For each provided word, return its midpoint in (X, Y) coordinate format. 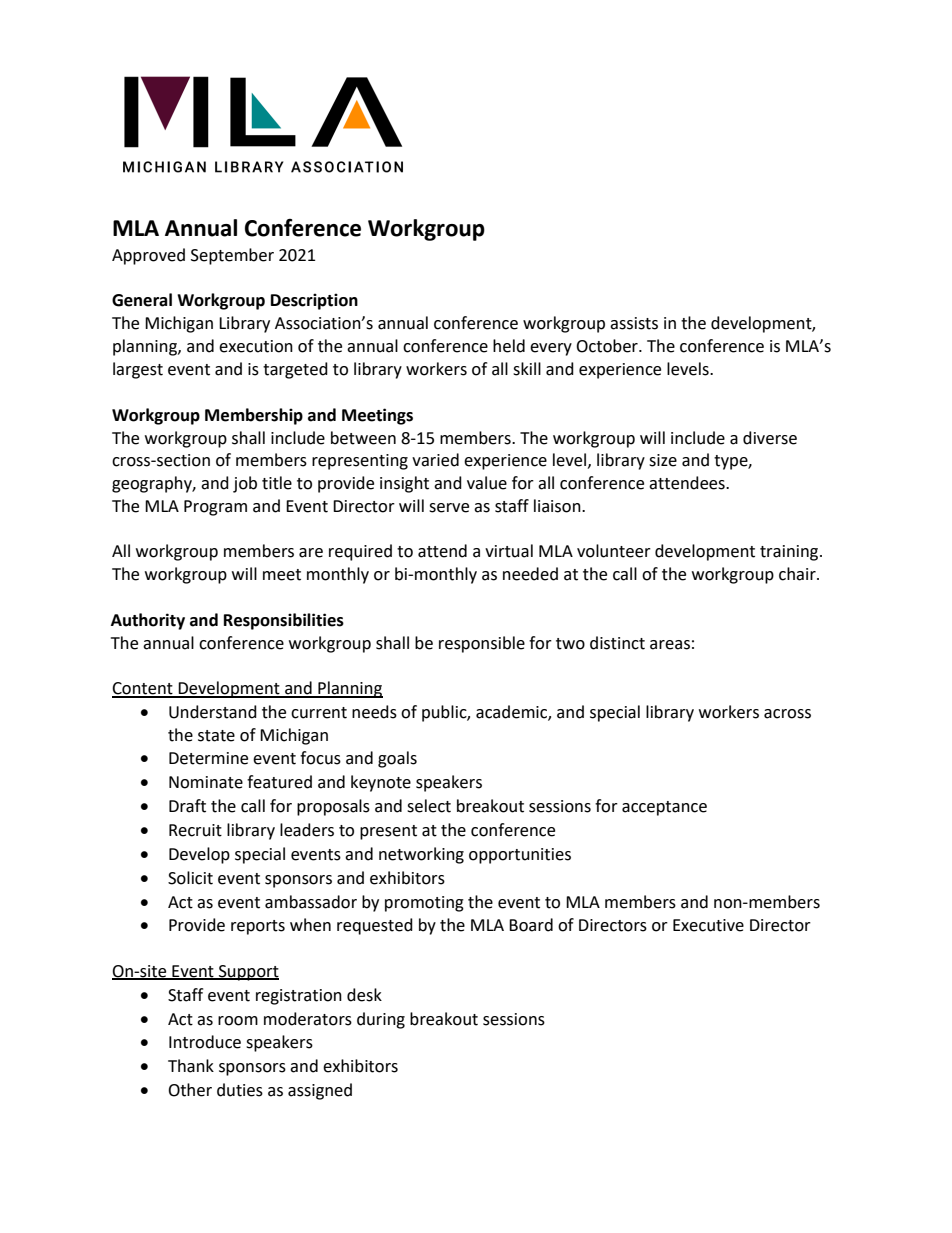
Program (215, 508)
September (232, 256)
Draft (187, 806)
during (381, 1020)
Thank (191, 1066)
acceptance (664, 808)
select (429, 806)
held (509, 346)
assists (634, 323)
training (790, 553)
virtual (509, 551)
